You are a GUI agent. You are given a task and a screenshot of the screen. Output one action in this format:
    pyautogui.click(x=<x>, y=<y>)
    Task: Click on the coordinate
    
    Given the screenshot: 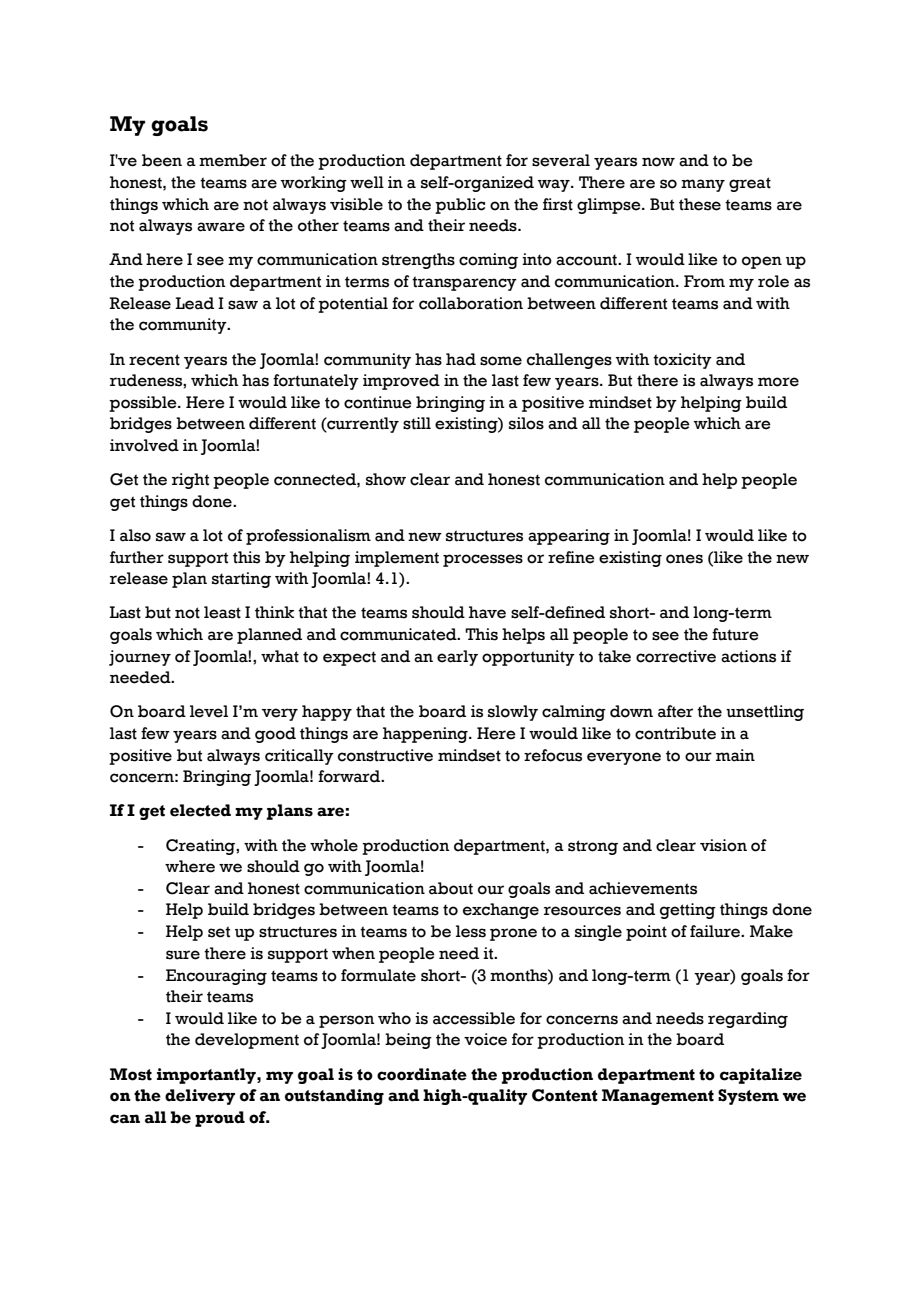 What is the action you would take?
    pyautogui.click(x=422, y=1074)
